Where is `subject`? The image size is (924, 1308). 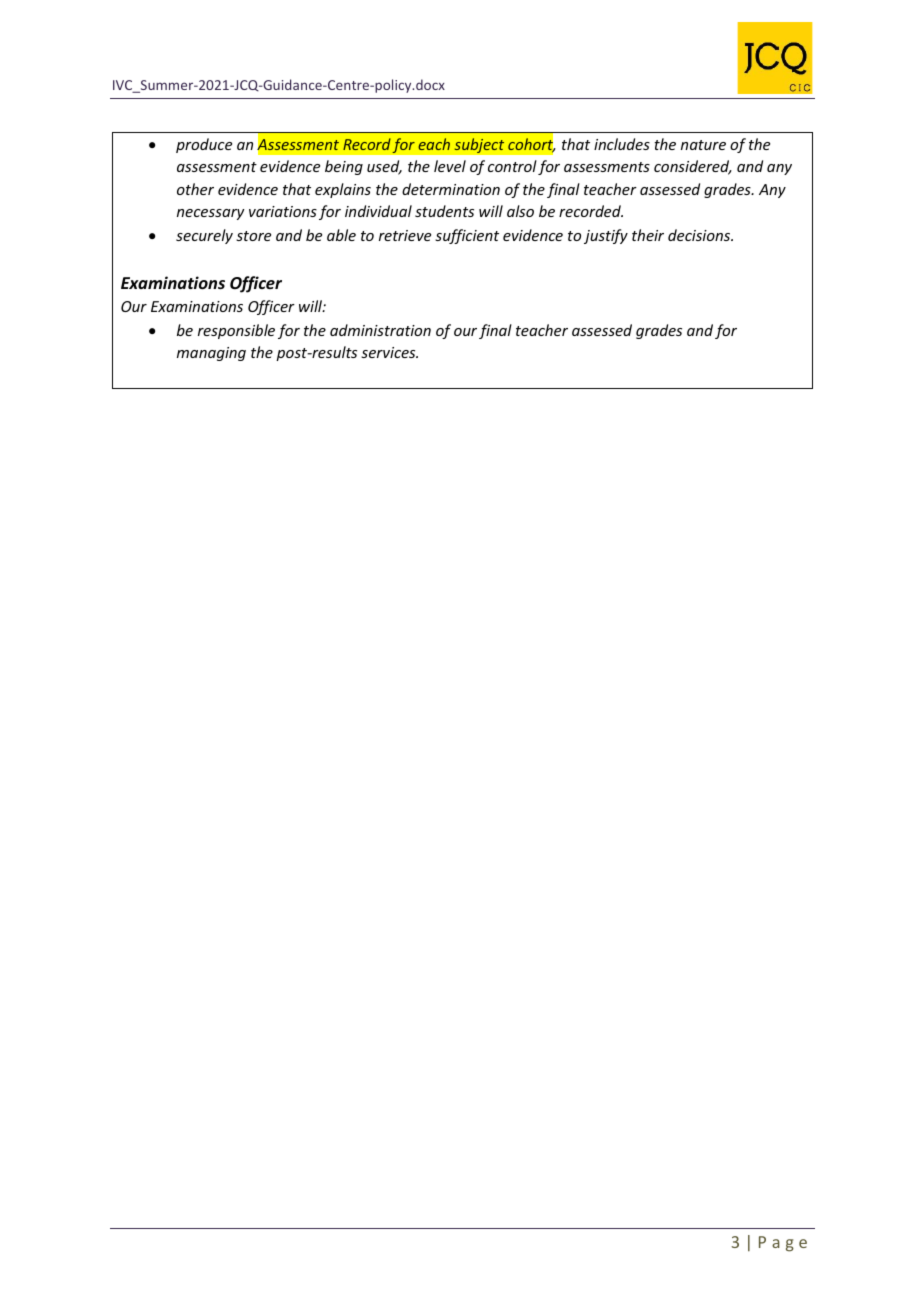 subject is located at coordinates (479, 145).
